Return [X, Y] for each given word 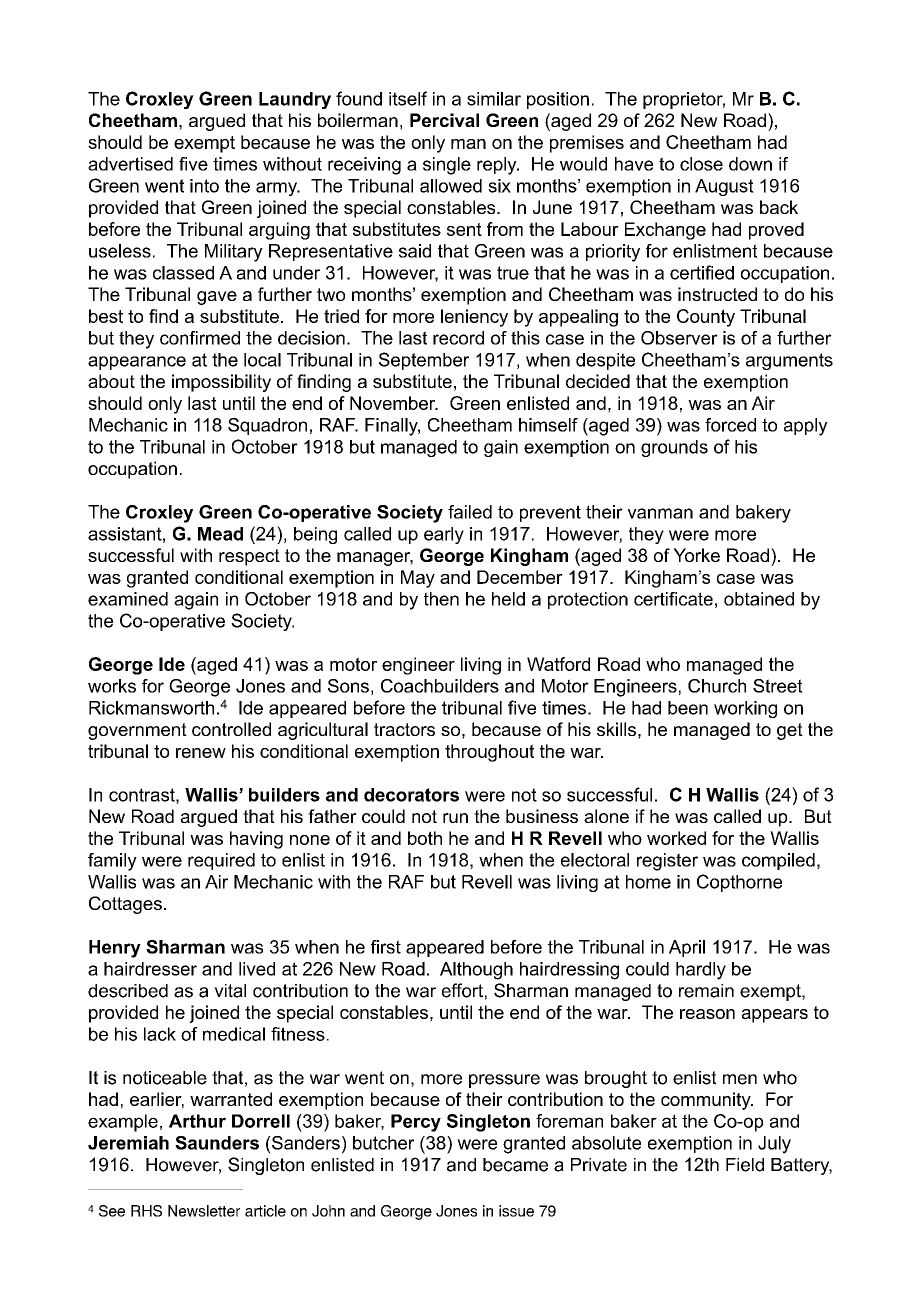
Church [717, 686]
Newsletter [204, 1211]
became [515, 1165]
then [441, 599]
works [112, 686]
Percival [444, 120]
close [701, 164]
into [204, 186]
